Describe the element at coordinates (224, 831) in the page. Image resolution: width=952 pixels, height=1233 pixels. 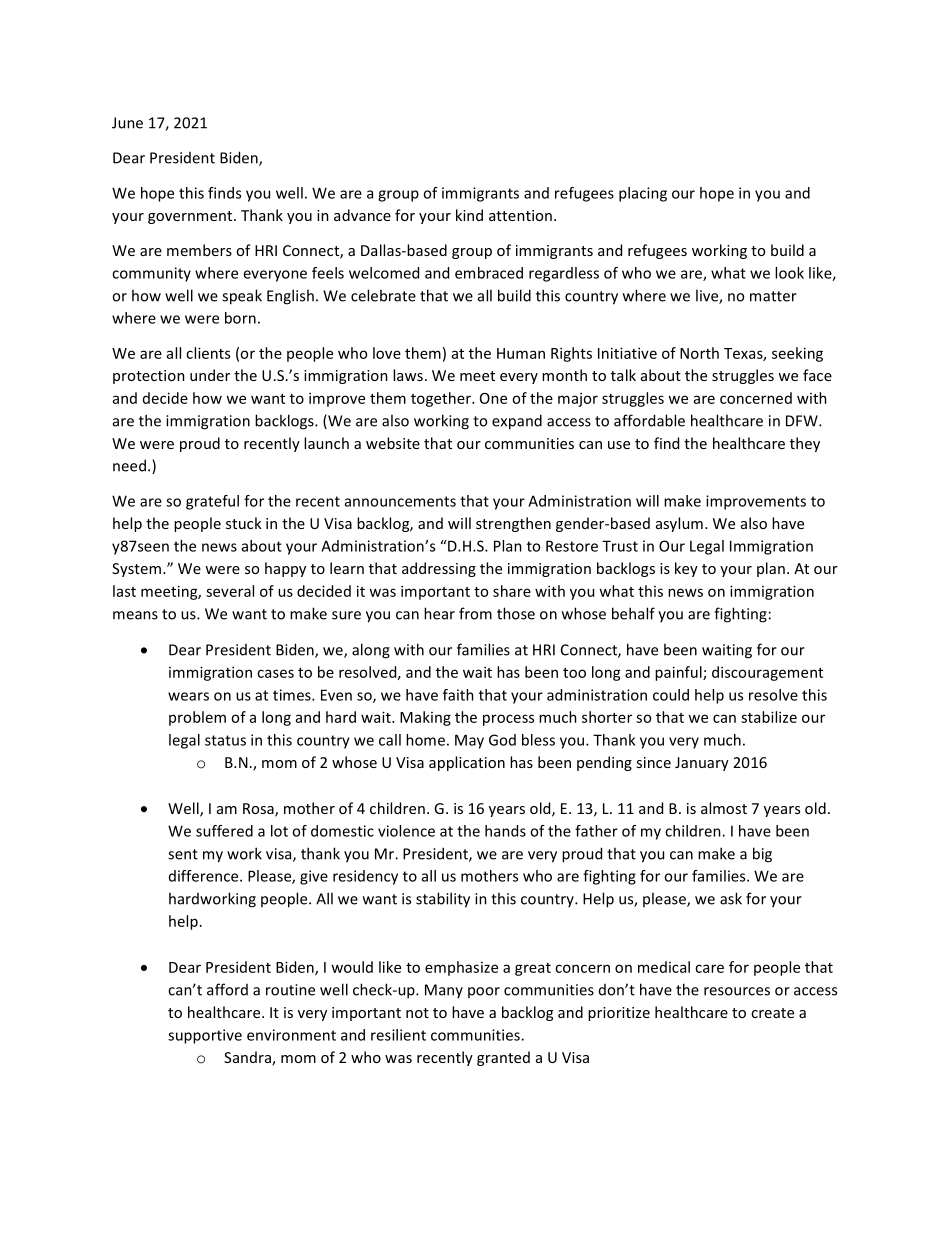
I see `suffered` at that location.
